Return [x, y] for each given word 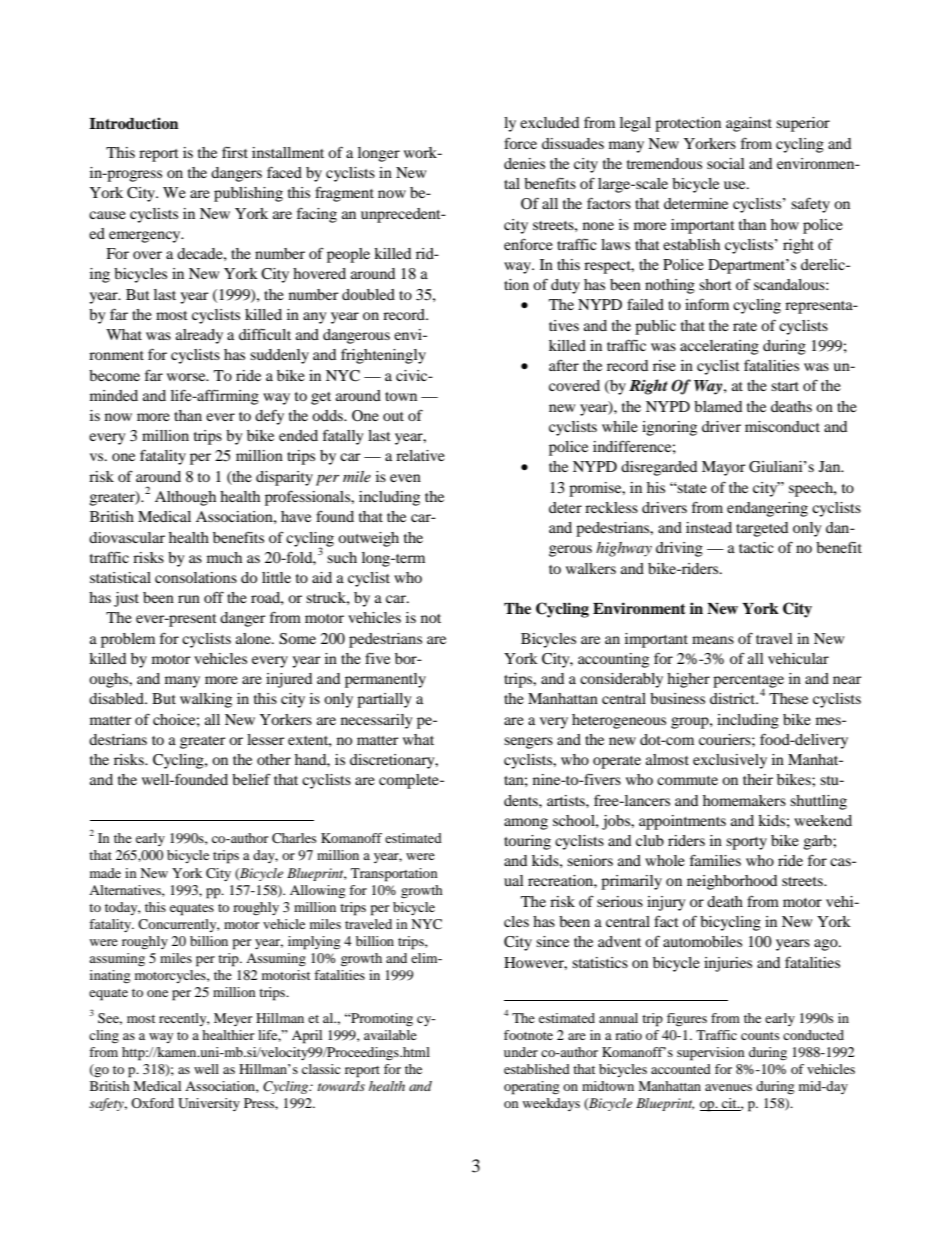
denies [524, 163]
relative [420, 455]
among [526, 824]
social [726, 163]
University [209, 1104]
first [235, 152]
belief [251, 779]
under [521, 1052]
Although [185, 498]
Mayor [724, 468]
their [758, 779]
